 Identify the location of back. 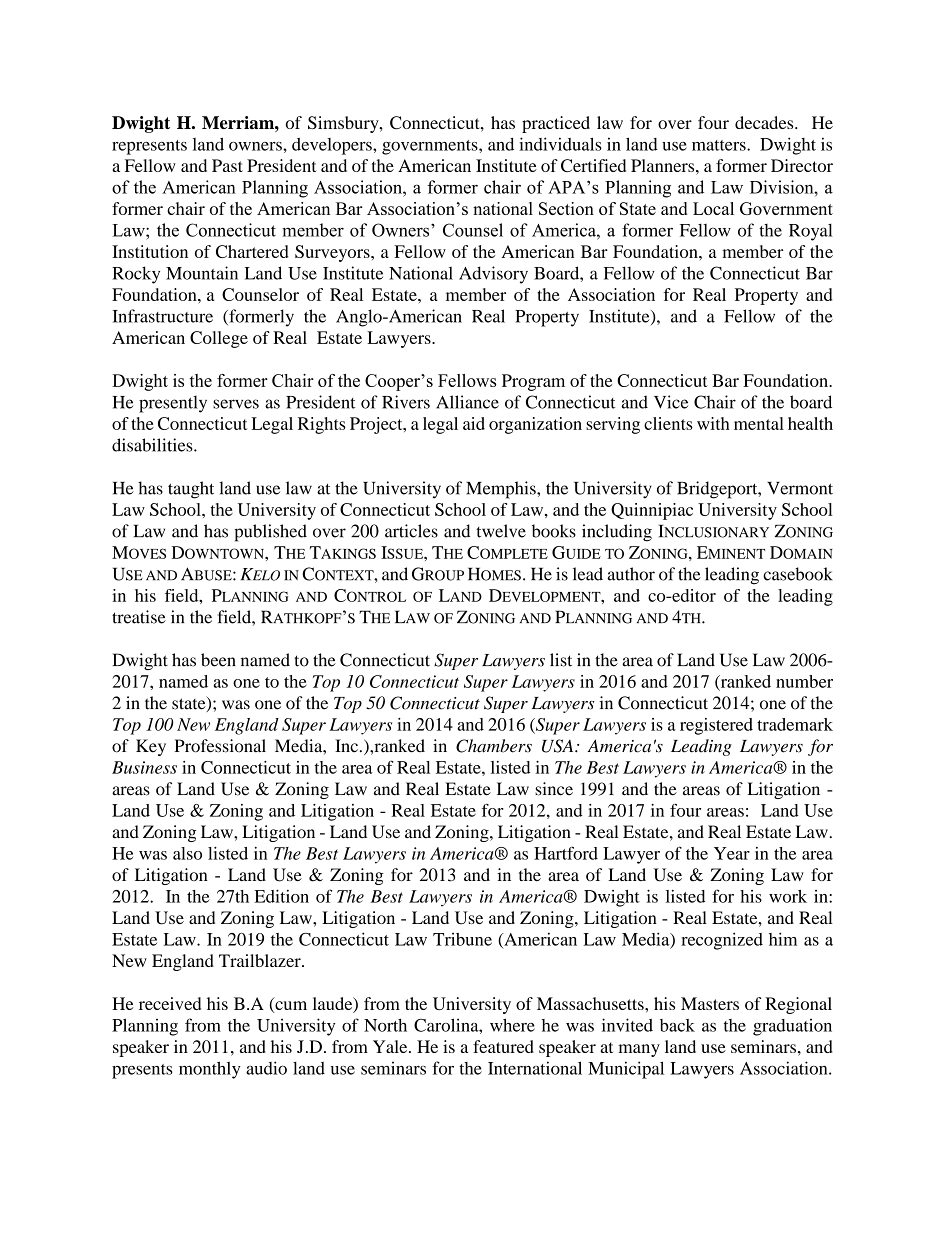
(677, 1025).
